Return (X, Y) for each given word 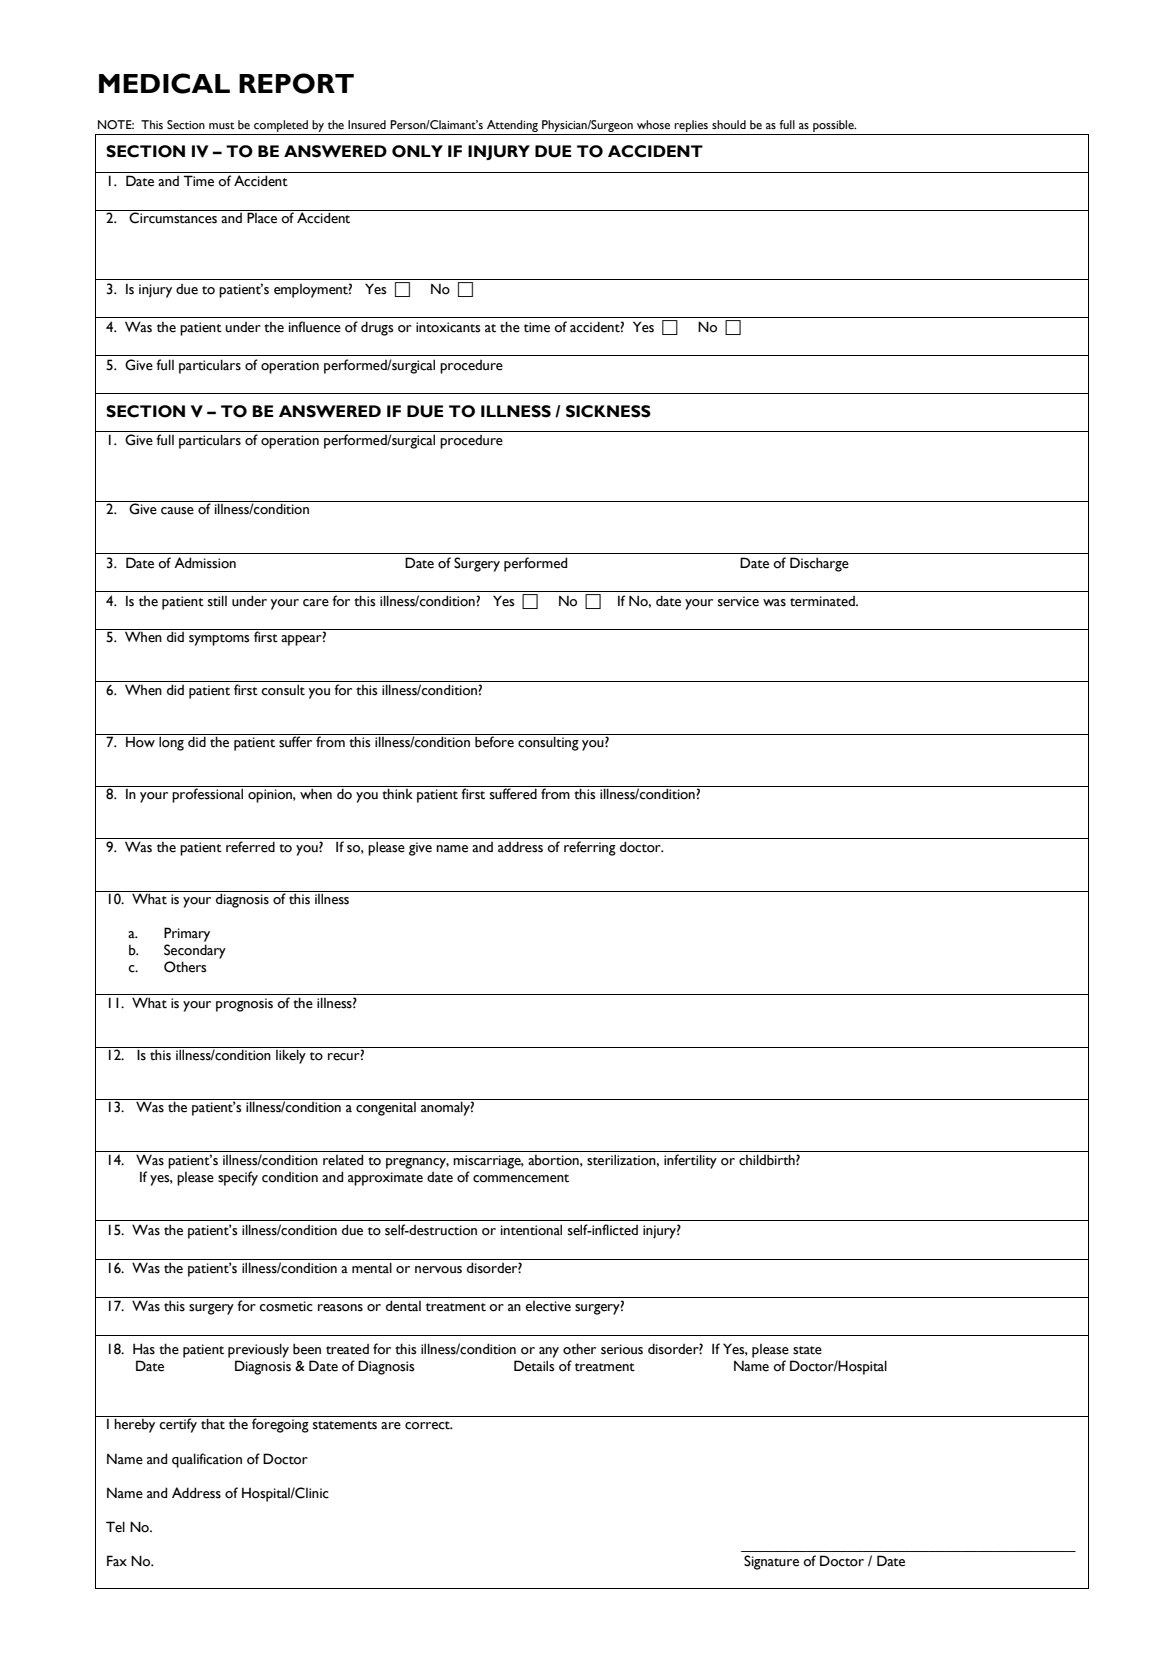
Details (534, 1366)
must (222, 125)
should (729, 124)
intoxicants (448, 327)
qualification (207, 1460)
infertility (690, 1161)
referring (590, 848)
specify (238, 1178)
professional (207, 795)
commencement (521, 1178)
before (494, 741)
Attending (512, 126)
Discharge (819, 564)
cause (177, 511)
